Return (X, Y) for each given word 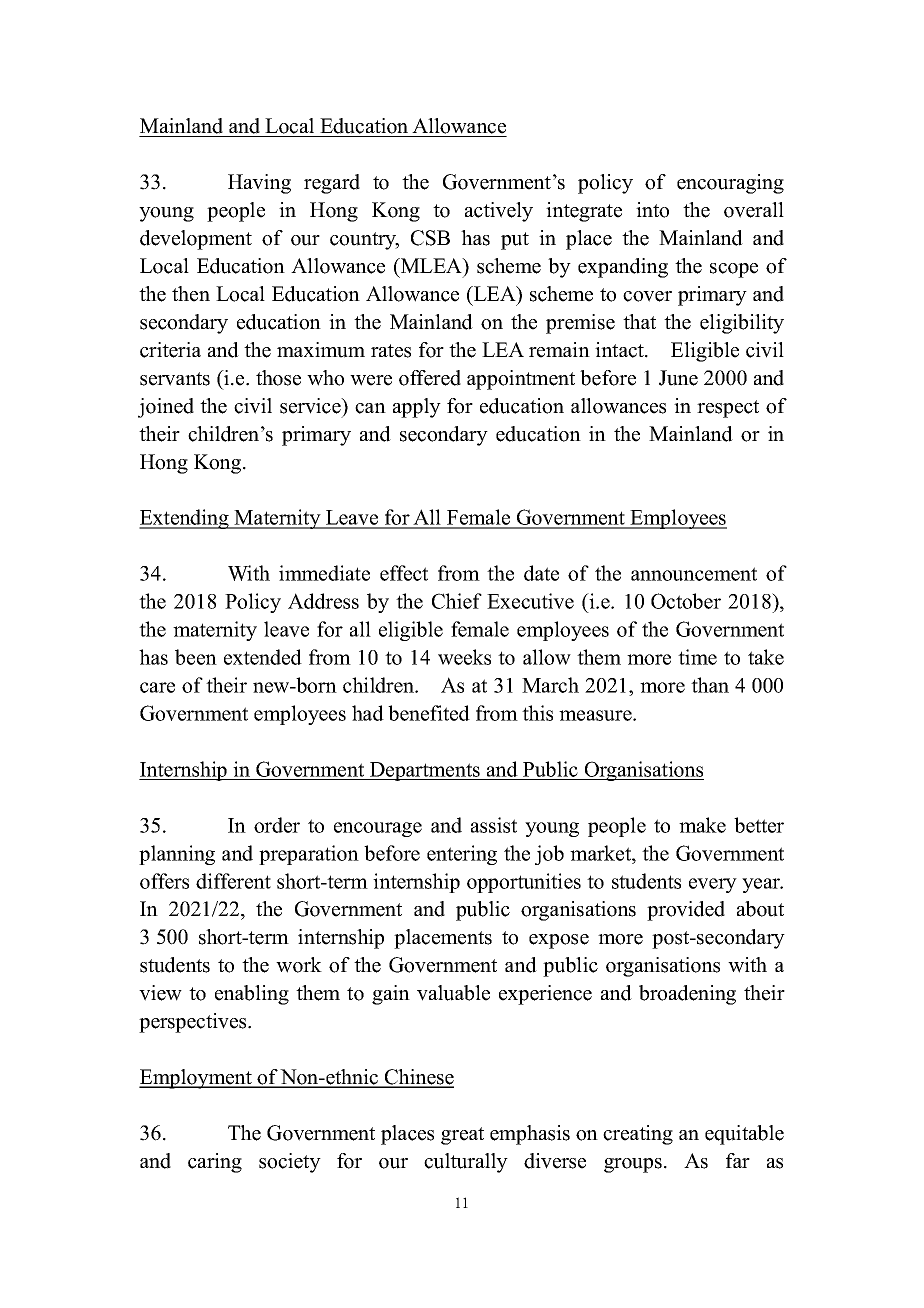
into (652, 210)
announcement (694, 574)
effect (404, 573)
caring (215, 1163)
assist (494, 825)
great (462, 1136)
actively (499, 212)
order (277, 825)
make (702, 825)
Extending (185, 519)
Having (259, 184)
